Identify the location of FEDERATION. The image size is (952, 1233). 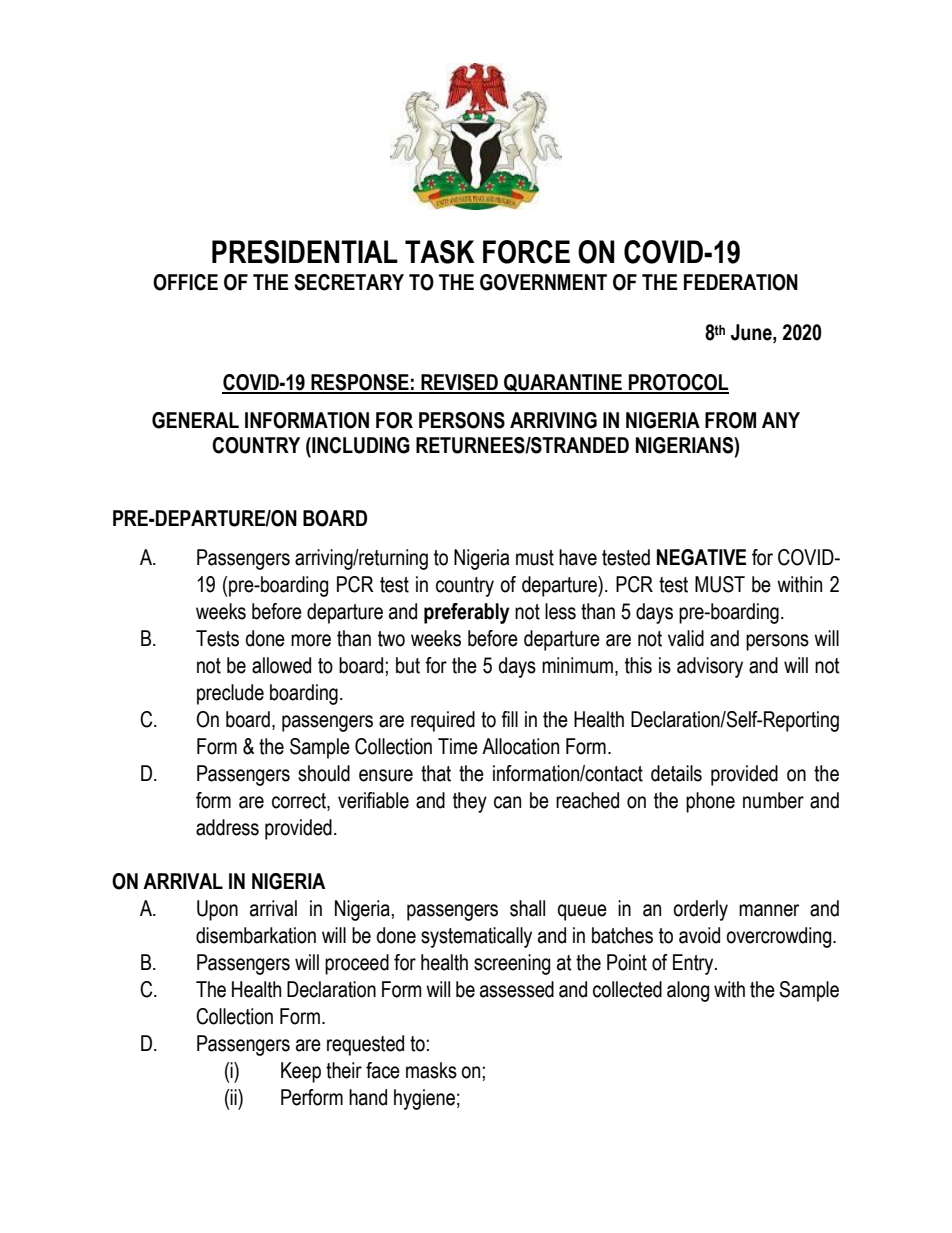
(741, 282).
